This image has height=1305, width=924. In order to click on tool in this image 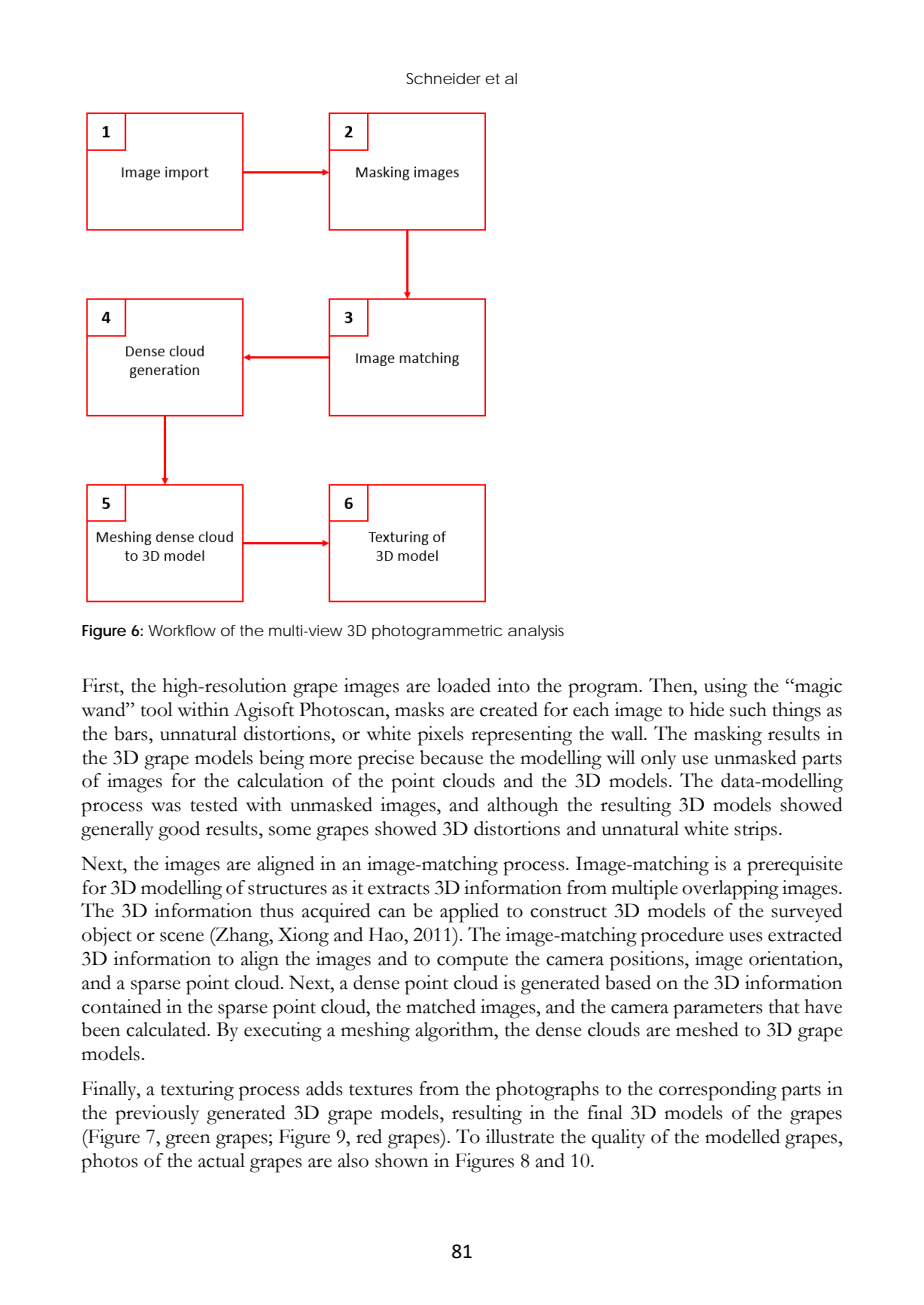, I will do `click(157, 709)`.
